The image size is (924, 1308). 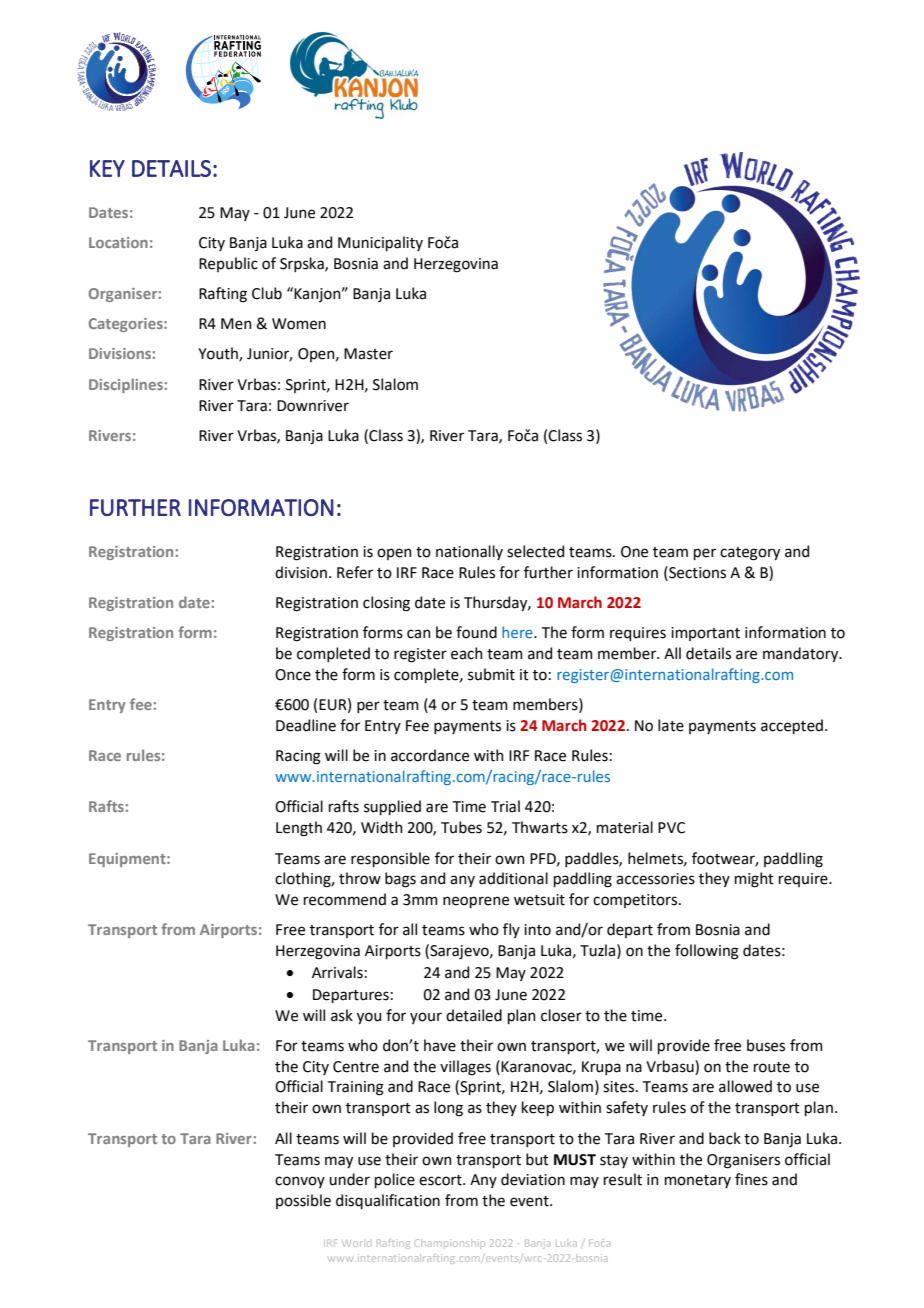 I want to click on Master, so click(x=368, y=354).
